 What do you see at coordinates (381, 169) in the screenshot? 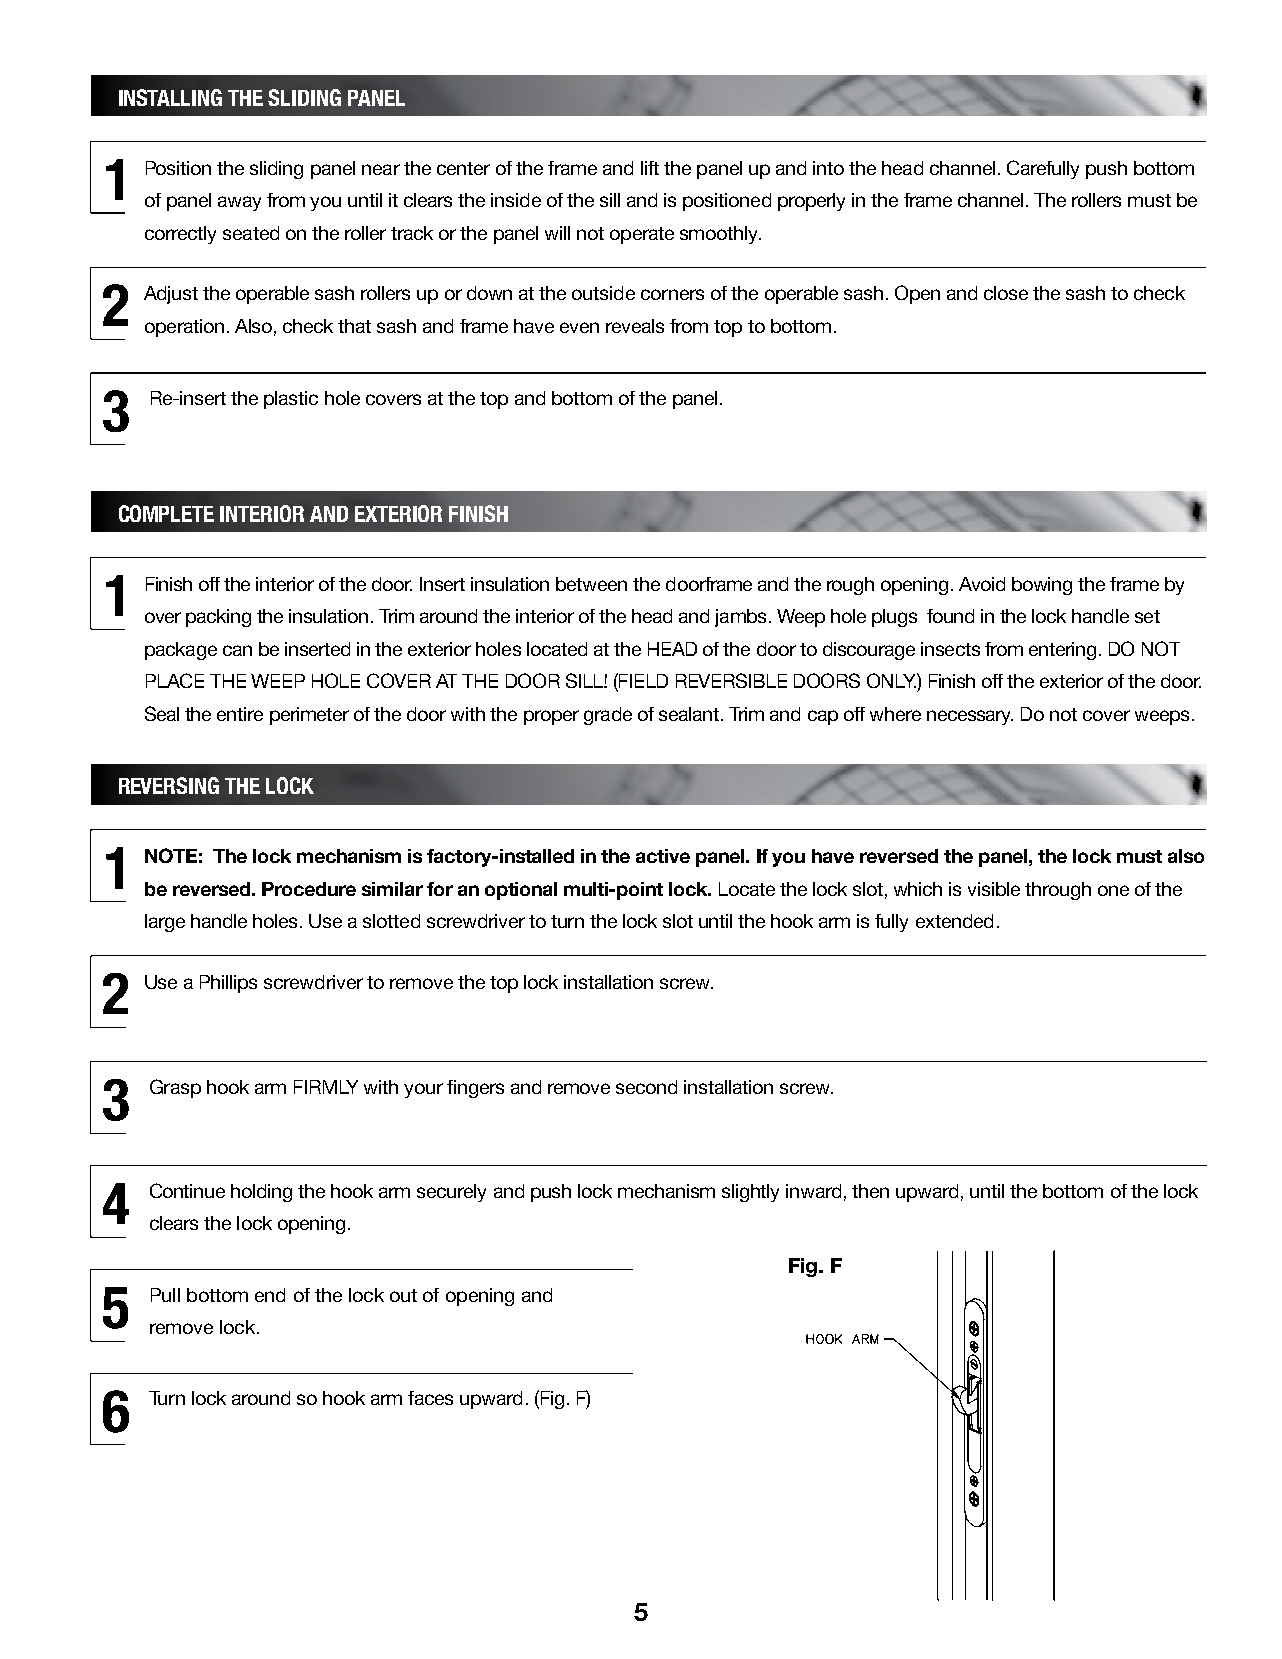
I see `near` at bounding box center [381, 169].
